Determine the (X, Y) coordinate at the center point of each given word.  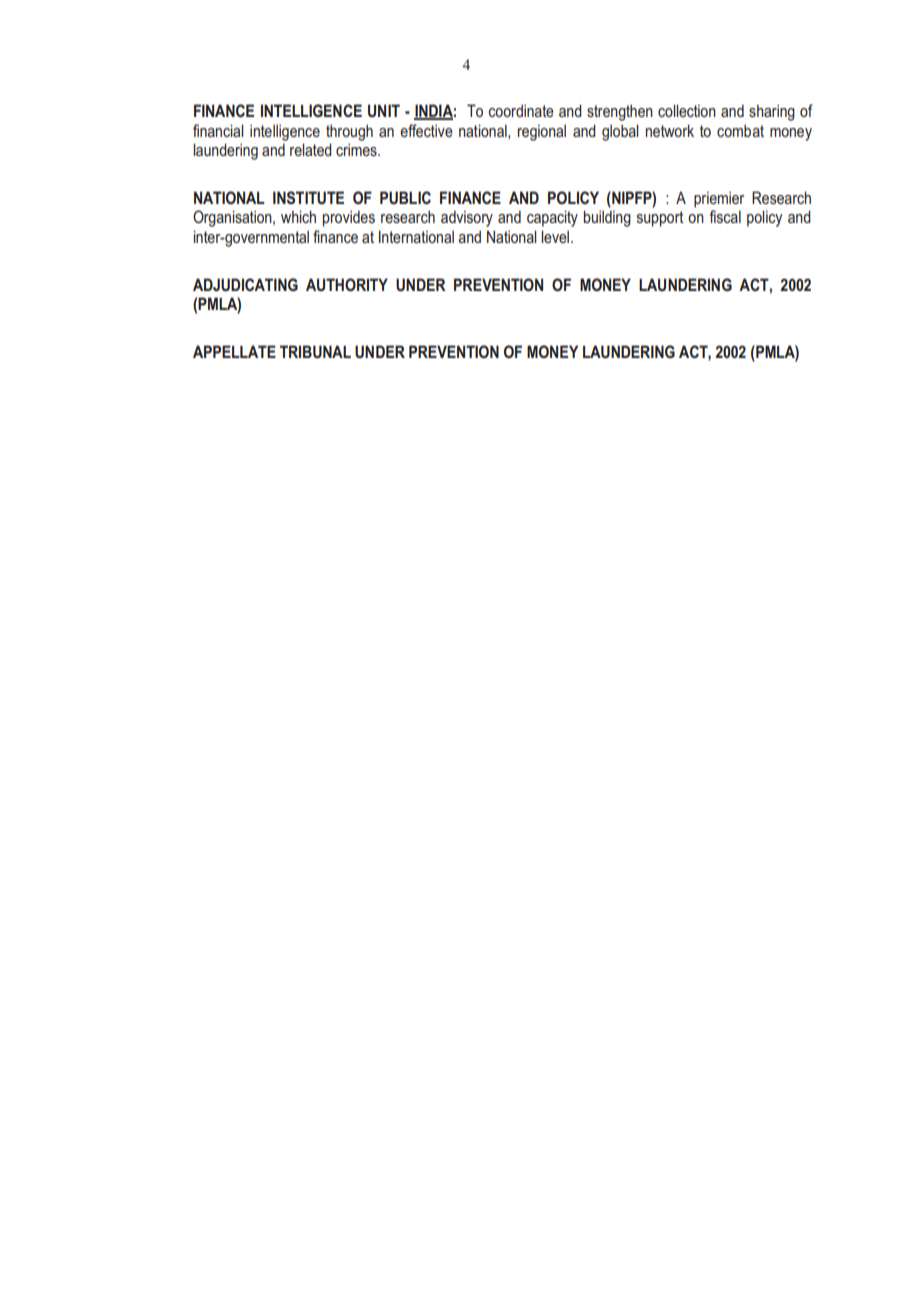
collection (687, 110)
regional (542, 132)
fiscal (725, 216)
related (311, 149)
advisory (467, 218)
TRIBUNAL (315, 351)
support (660, 219)
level (556, 236)
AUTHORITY (347, 284)
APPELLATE (234, 351)
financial (218, 130)
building (607, 218)
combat (740, 130)
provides (349, 218)
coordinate (521, 110)
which (298, 216)
